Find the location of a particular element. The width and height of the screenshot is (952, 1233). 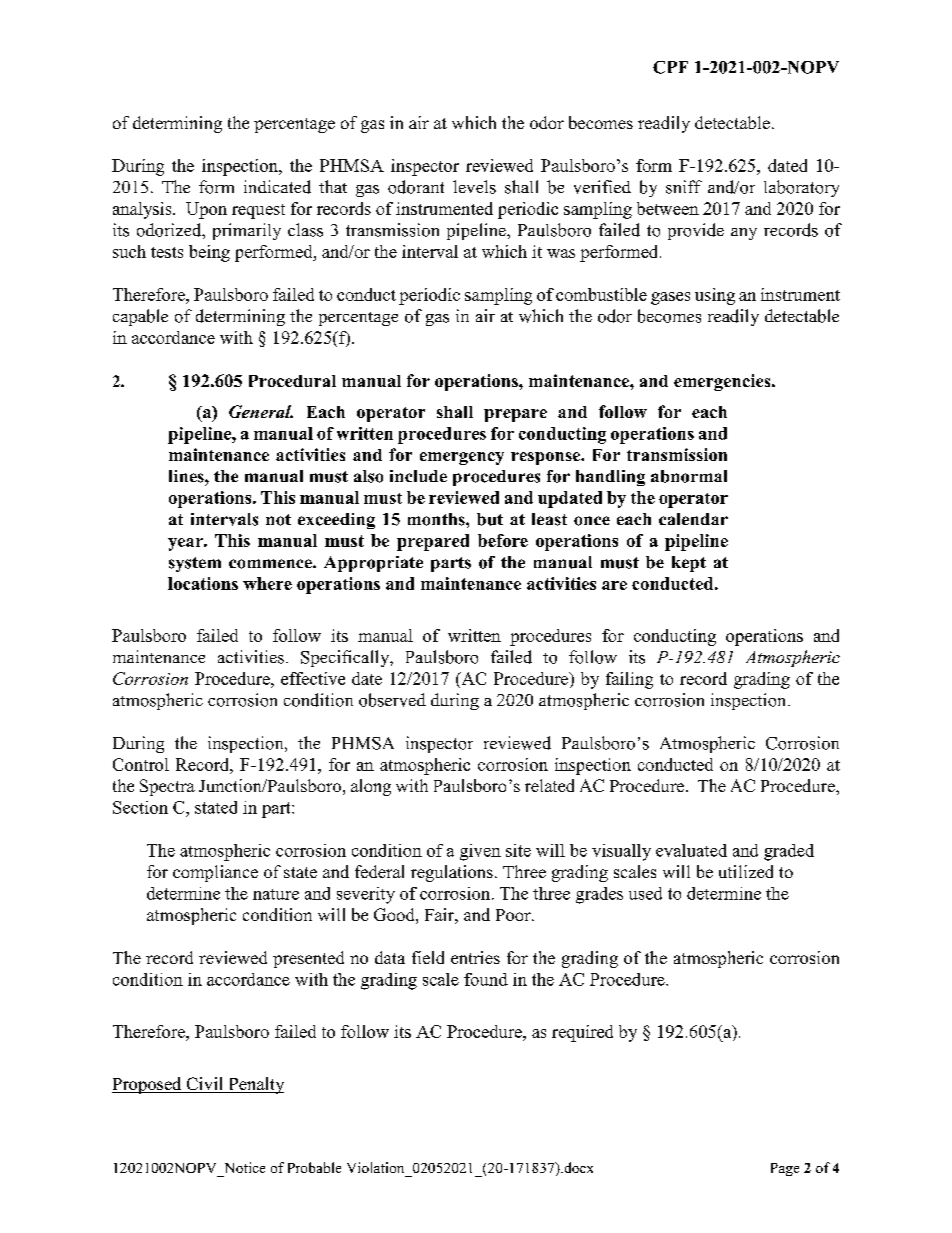

levels is located at coordinates (474, 187).
